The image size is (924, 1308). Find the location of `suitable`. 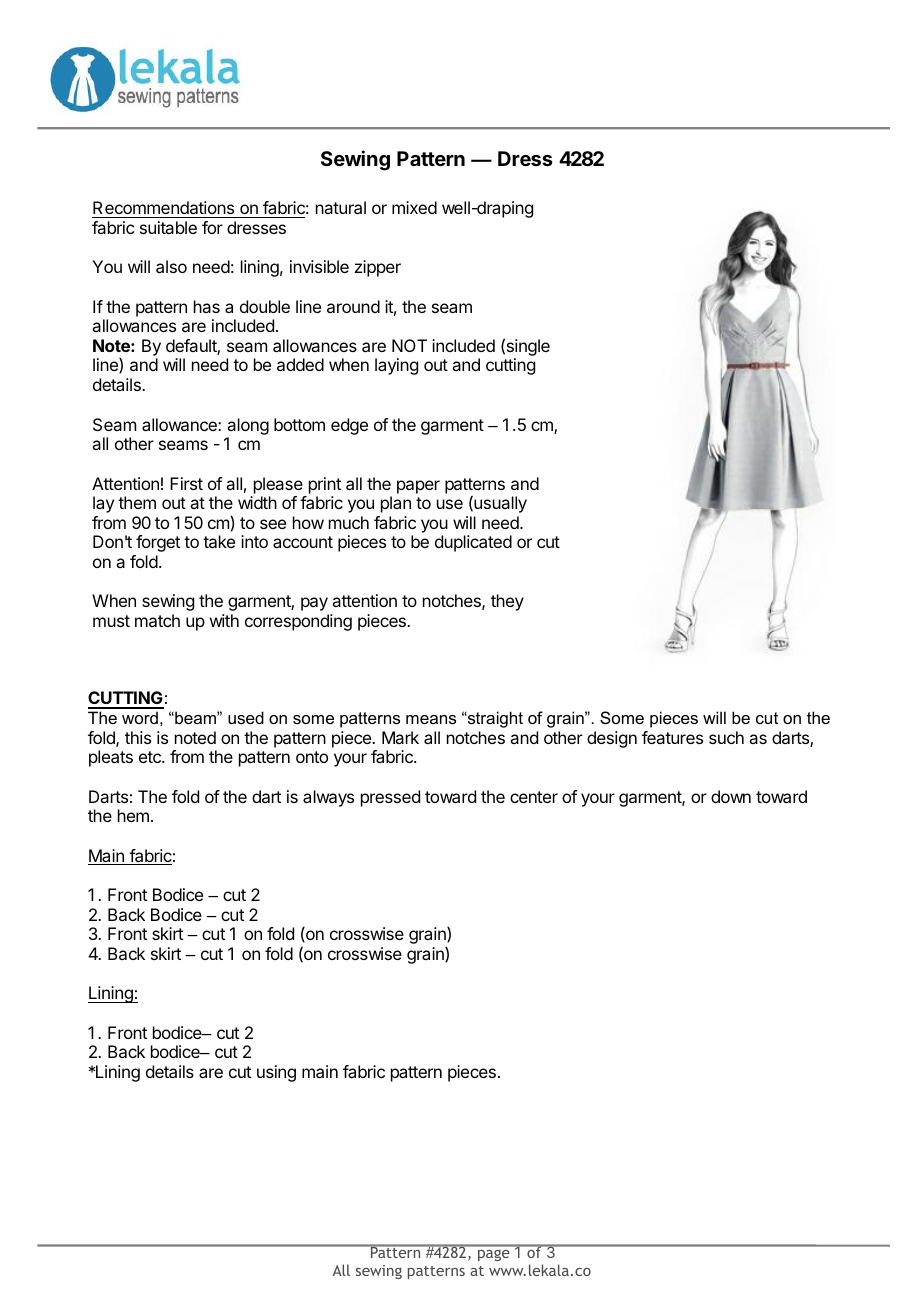

suitable is located at coordinates (168, 227).
